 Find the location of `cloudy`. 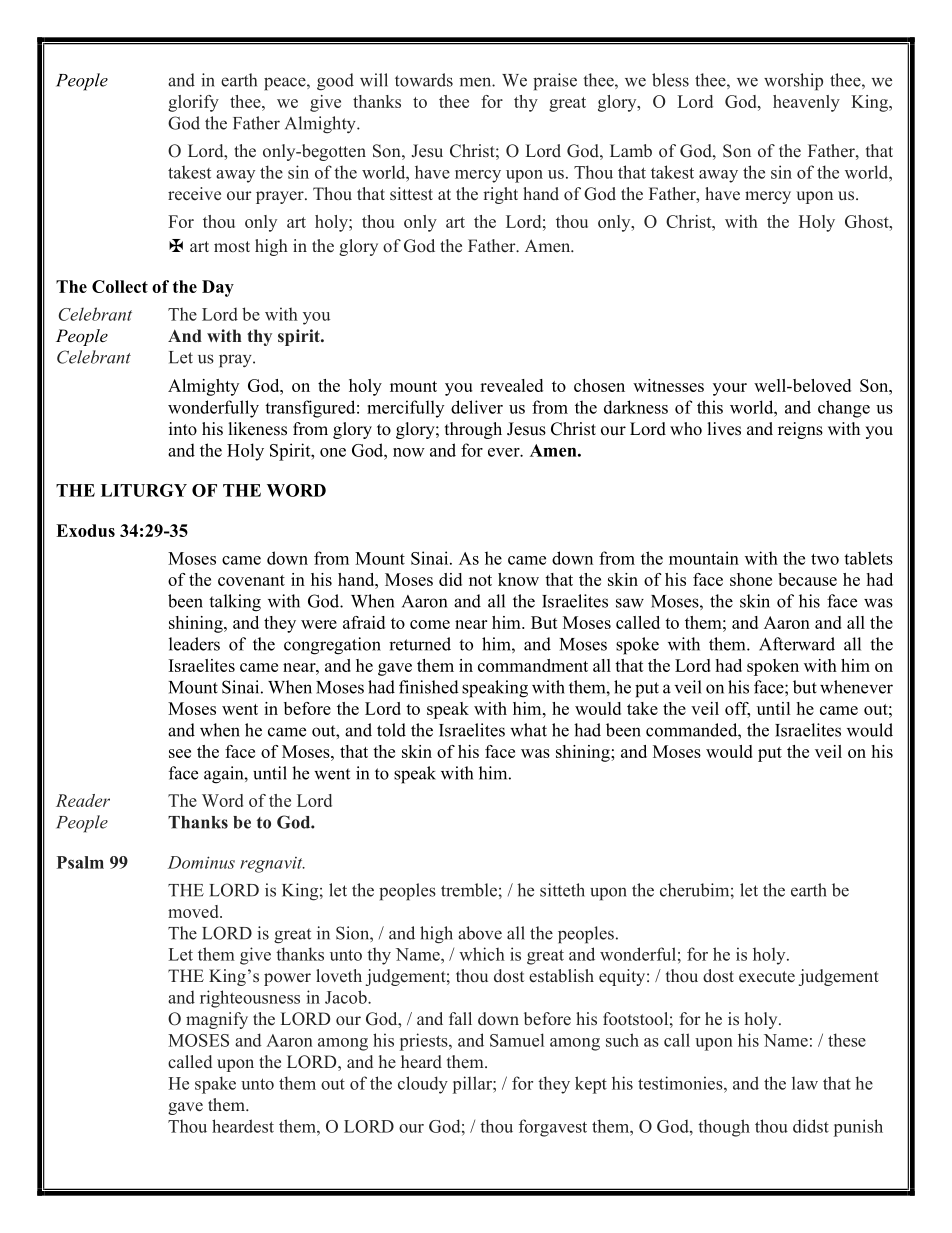

cloudy is located at coordinates (423, 1085).
